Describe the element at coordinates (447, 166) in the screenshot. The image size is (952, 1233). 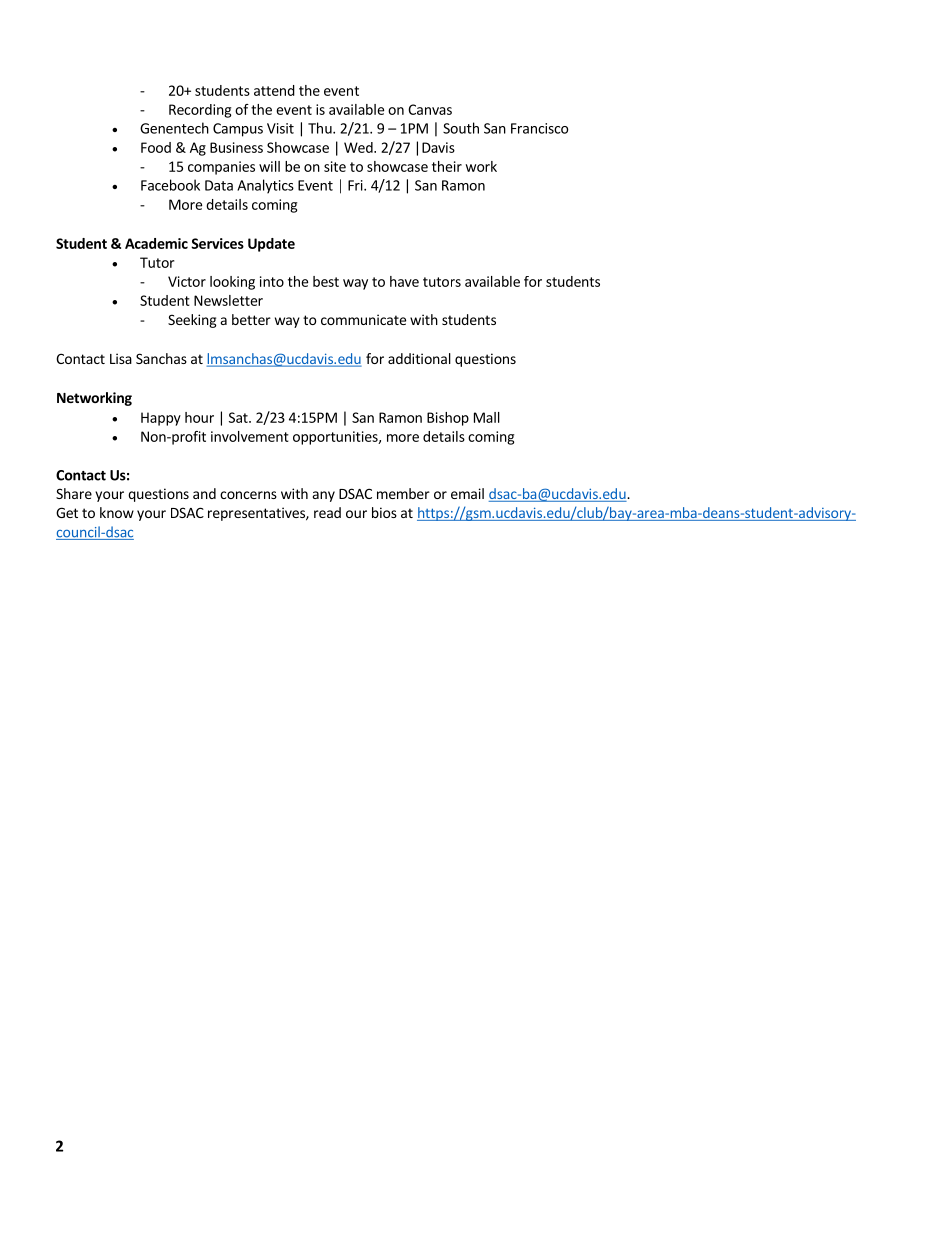
I see `their` at that location.
